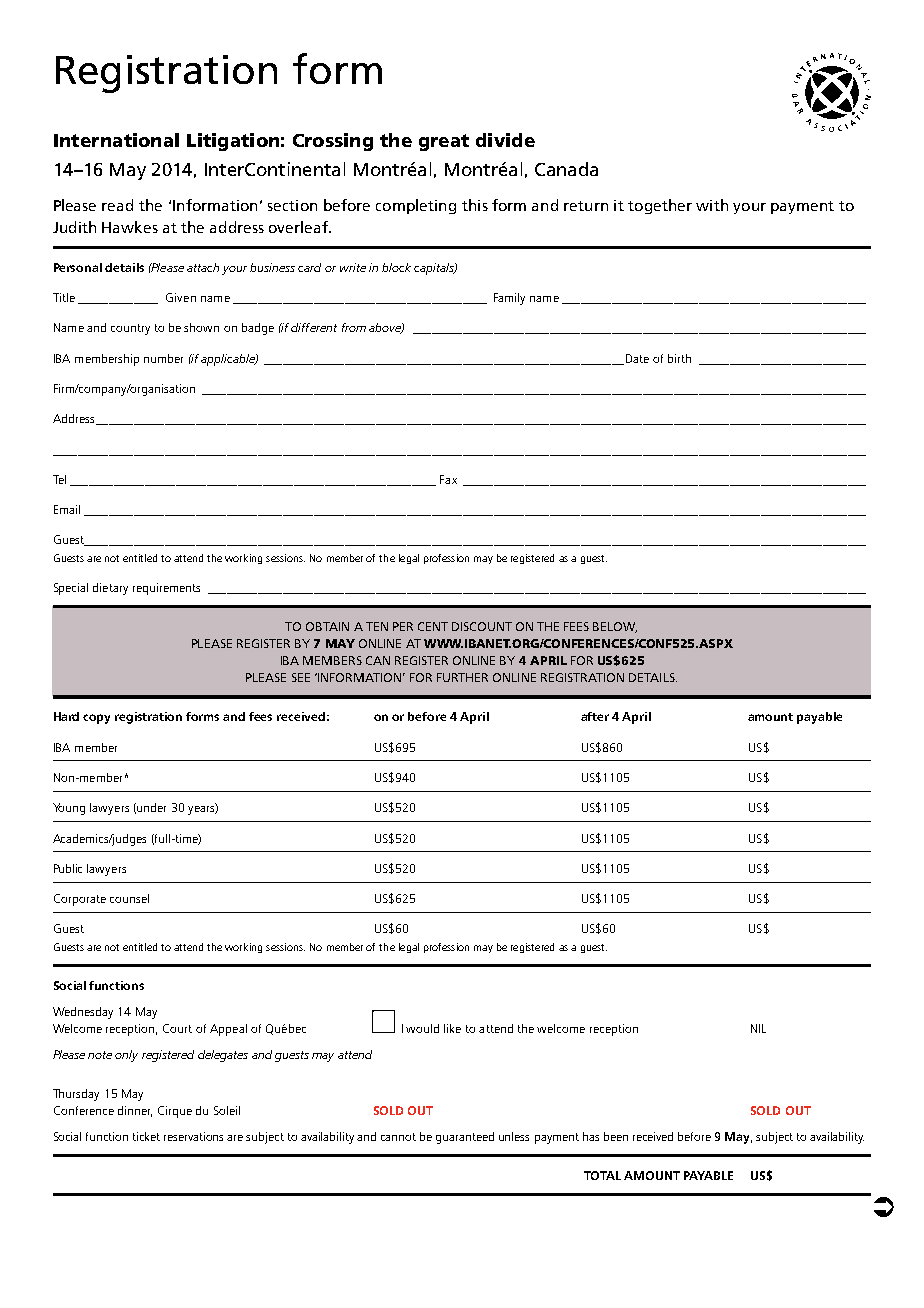 The height and width of the page is (1308, 924). Describe the element at coordinates (59, 479) in the page. I see `Tel` at that location.
